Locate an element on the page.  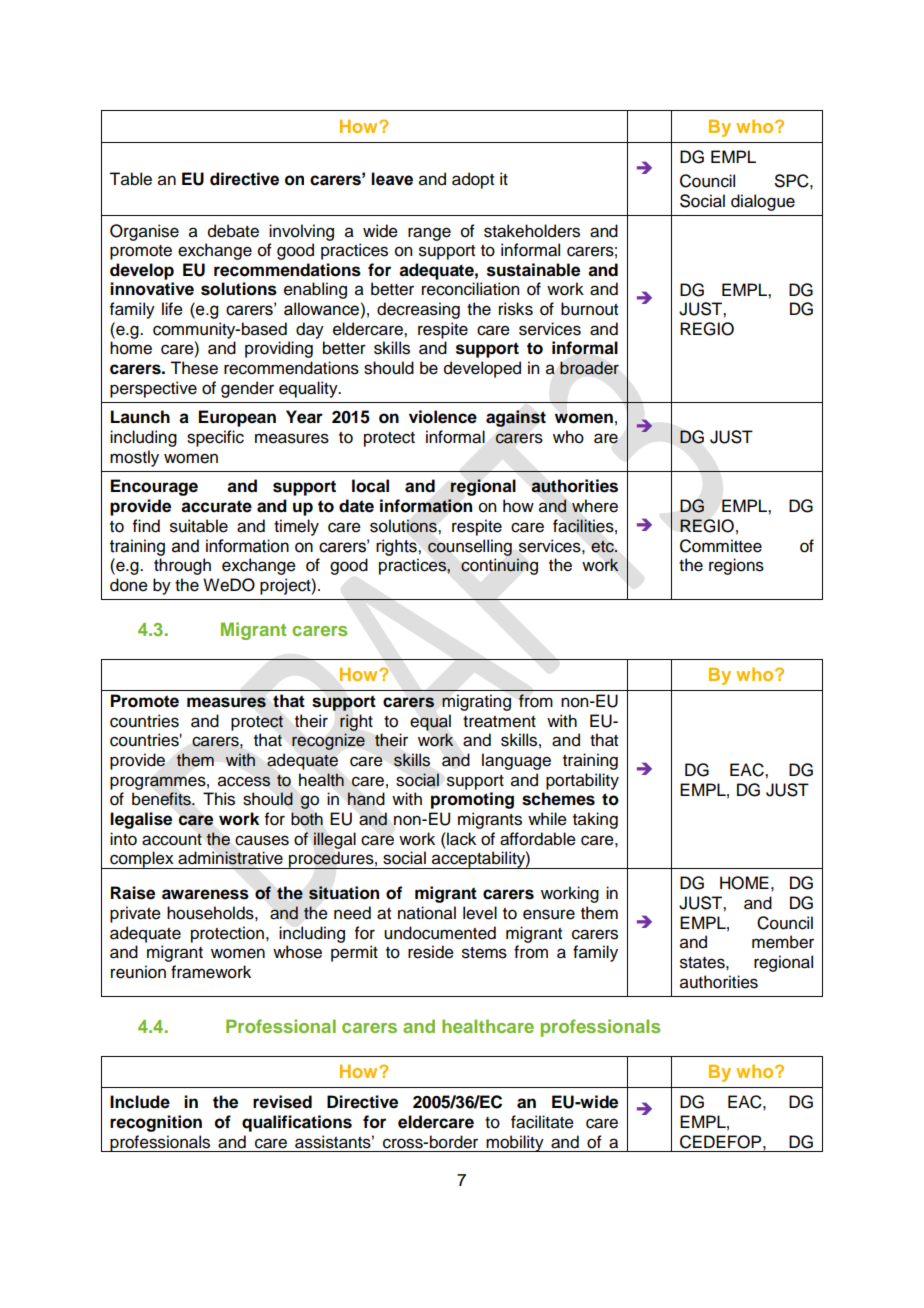
promoting is located at coordinates (472, 800).
